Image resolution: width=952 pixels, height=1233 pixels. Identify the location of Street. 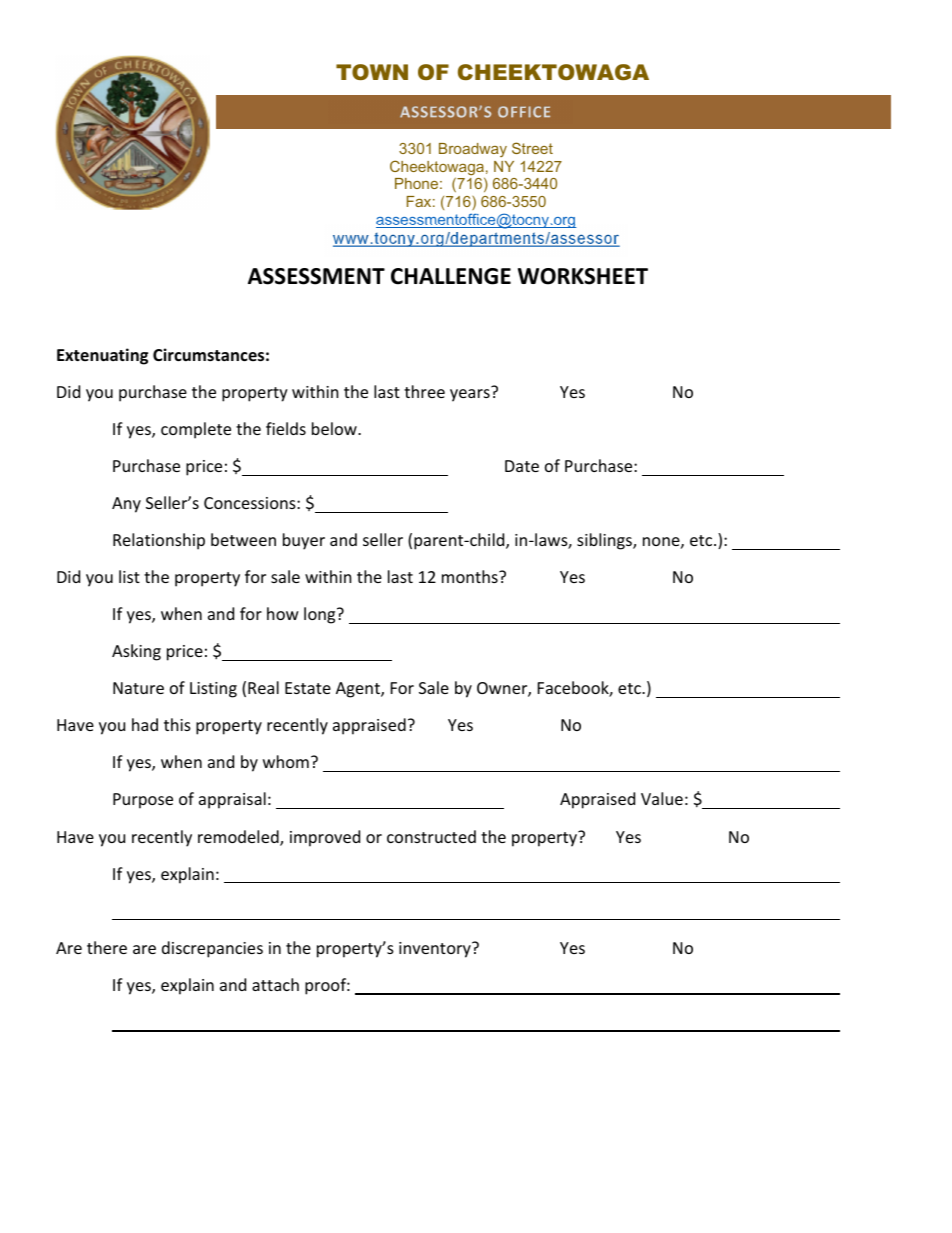
(532, 148).
